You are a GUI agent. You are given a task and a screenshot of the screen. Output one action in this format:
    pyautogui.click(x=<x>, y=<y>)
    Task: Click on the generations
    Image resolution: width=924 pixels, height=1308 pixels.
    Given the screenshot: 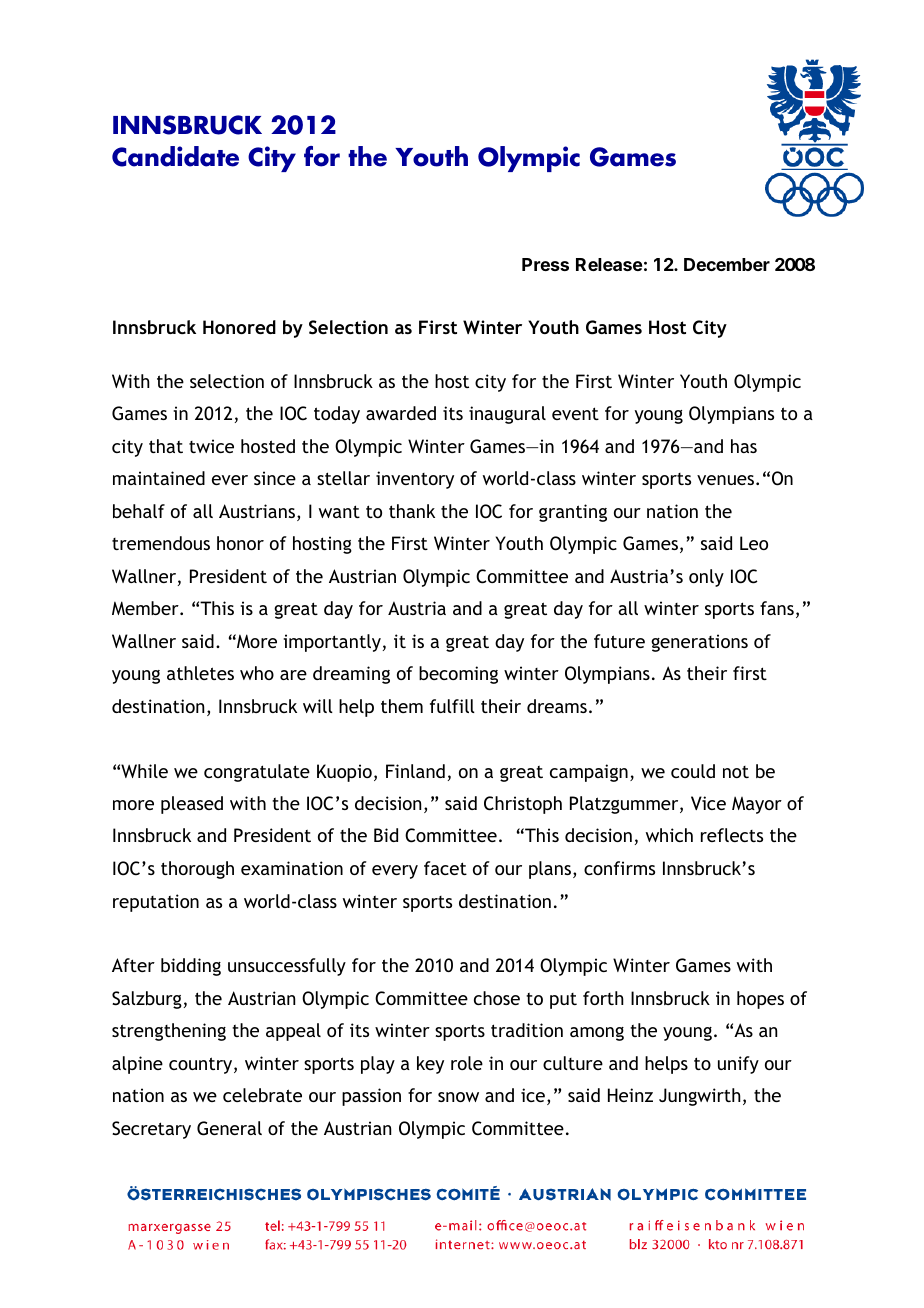 What is the action you would take?
    pyautogui.click(x=699, y=643)
